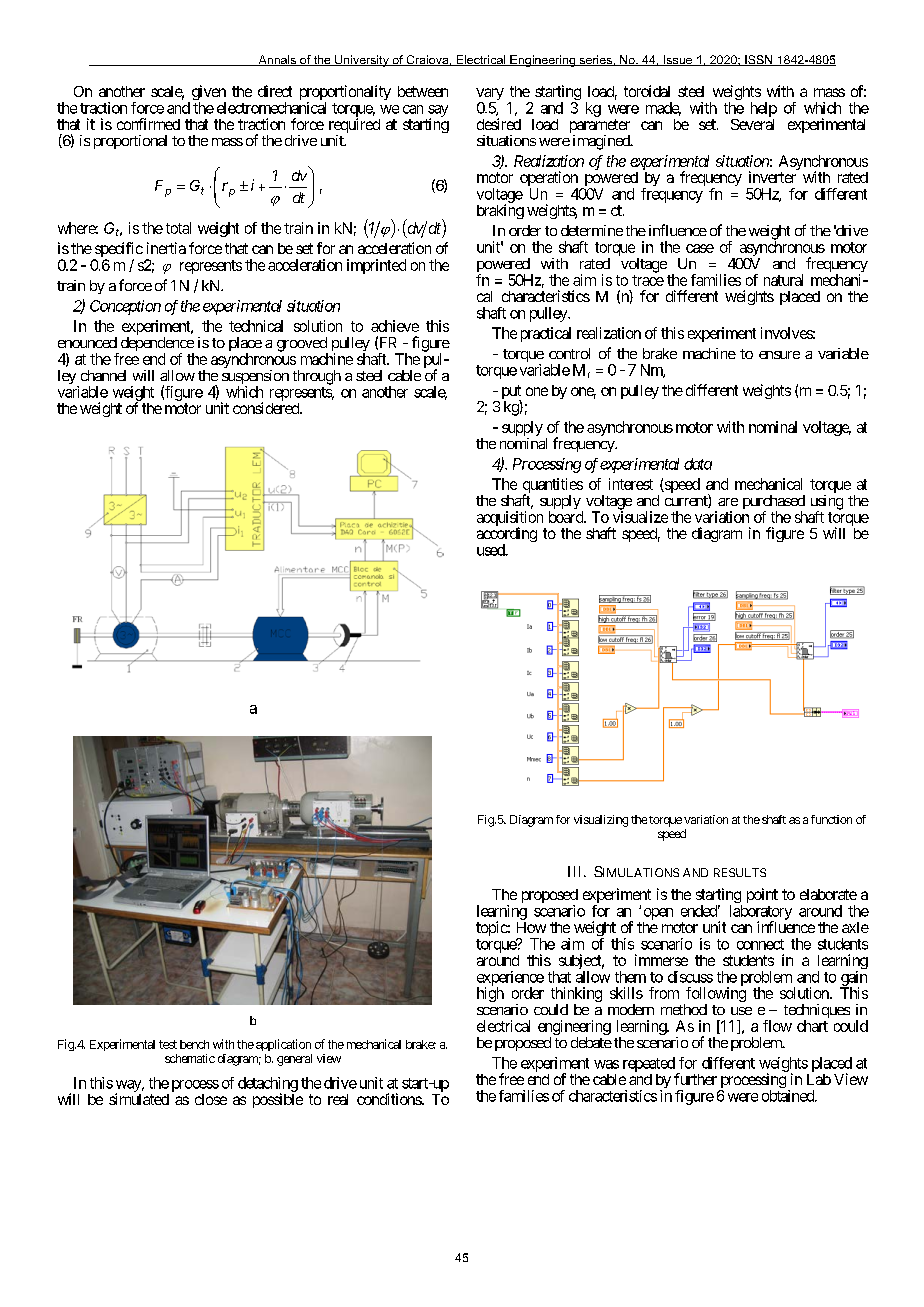 The width and height of the screenshot is (924, 1307). Describe the element at coordinates (831, 819) in the screenshot. I see `function` at that location.
